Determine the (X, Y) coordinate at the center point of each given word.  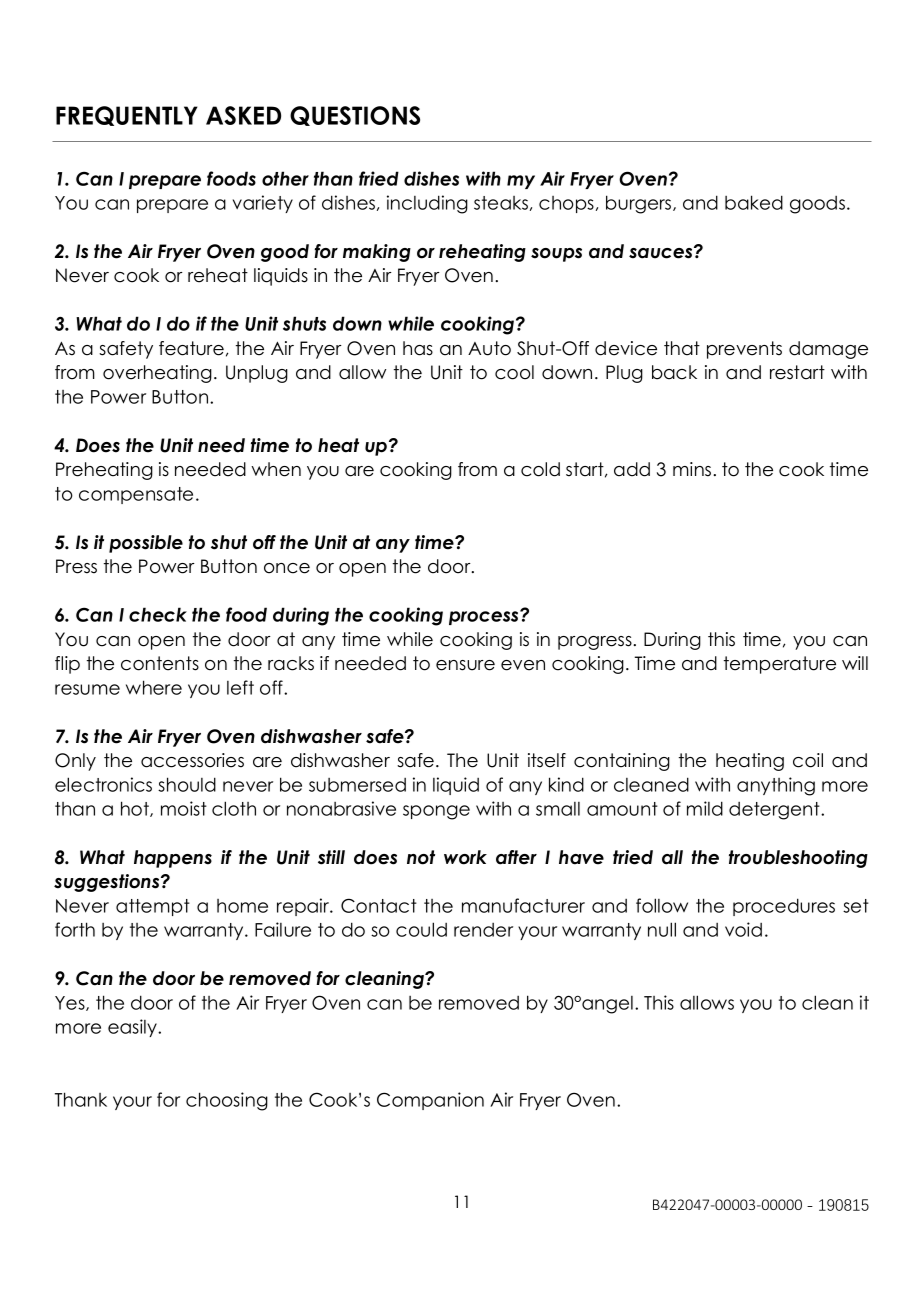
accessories (192, 760)
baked (754, 202)
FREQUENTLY (127, 116)
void (743, 929)
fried (379, 178)
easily (134, 1028)
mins (692, 469)
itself (547, 760)
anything (776, 786)
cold (540, 469)
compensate (136, 495)
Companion (430, 1101)
